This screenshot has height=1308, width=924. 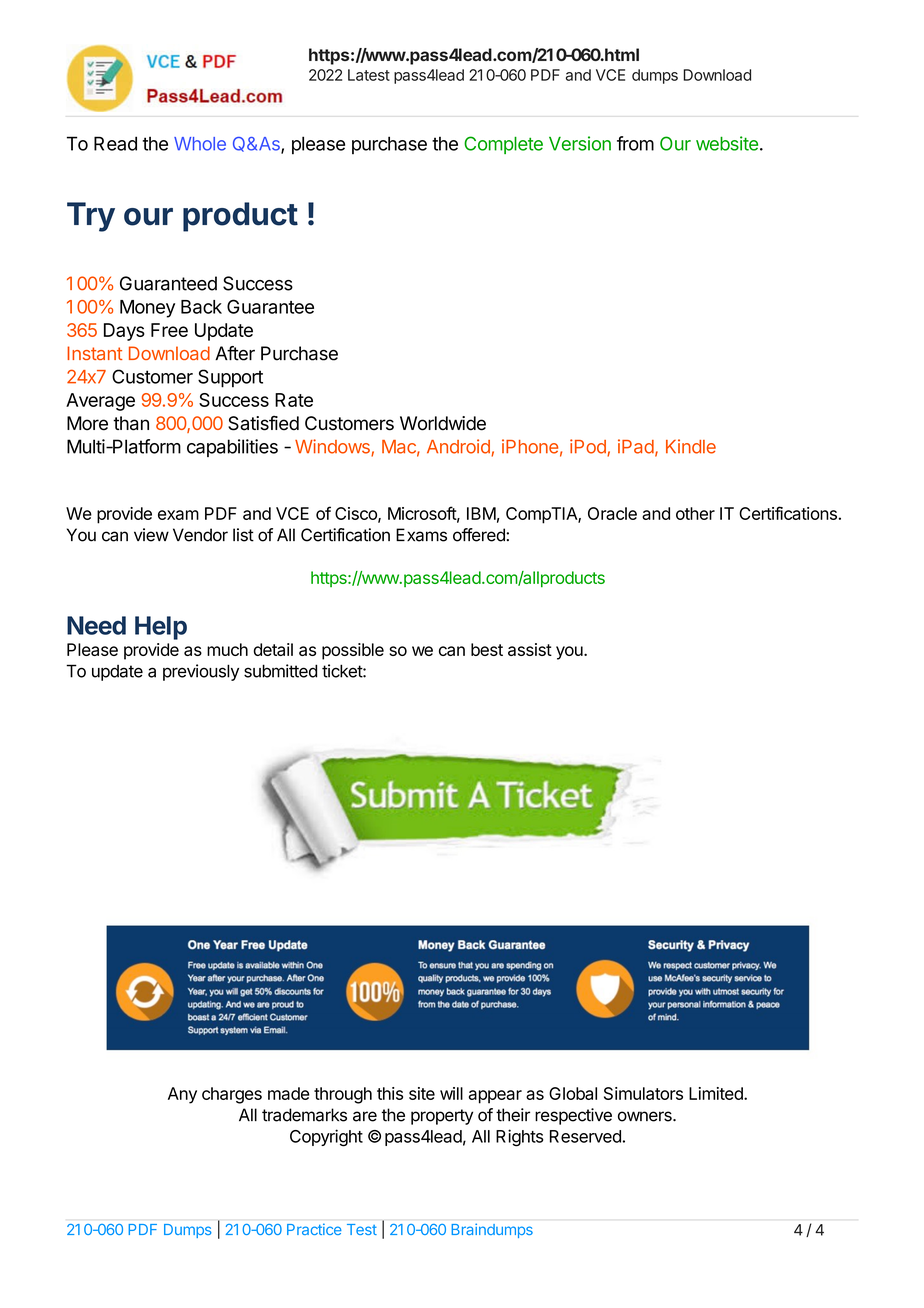 I want to click on this, so click(x=390, y=1093).
